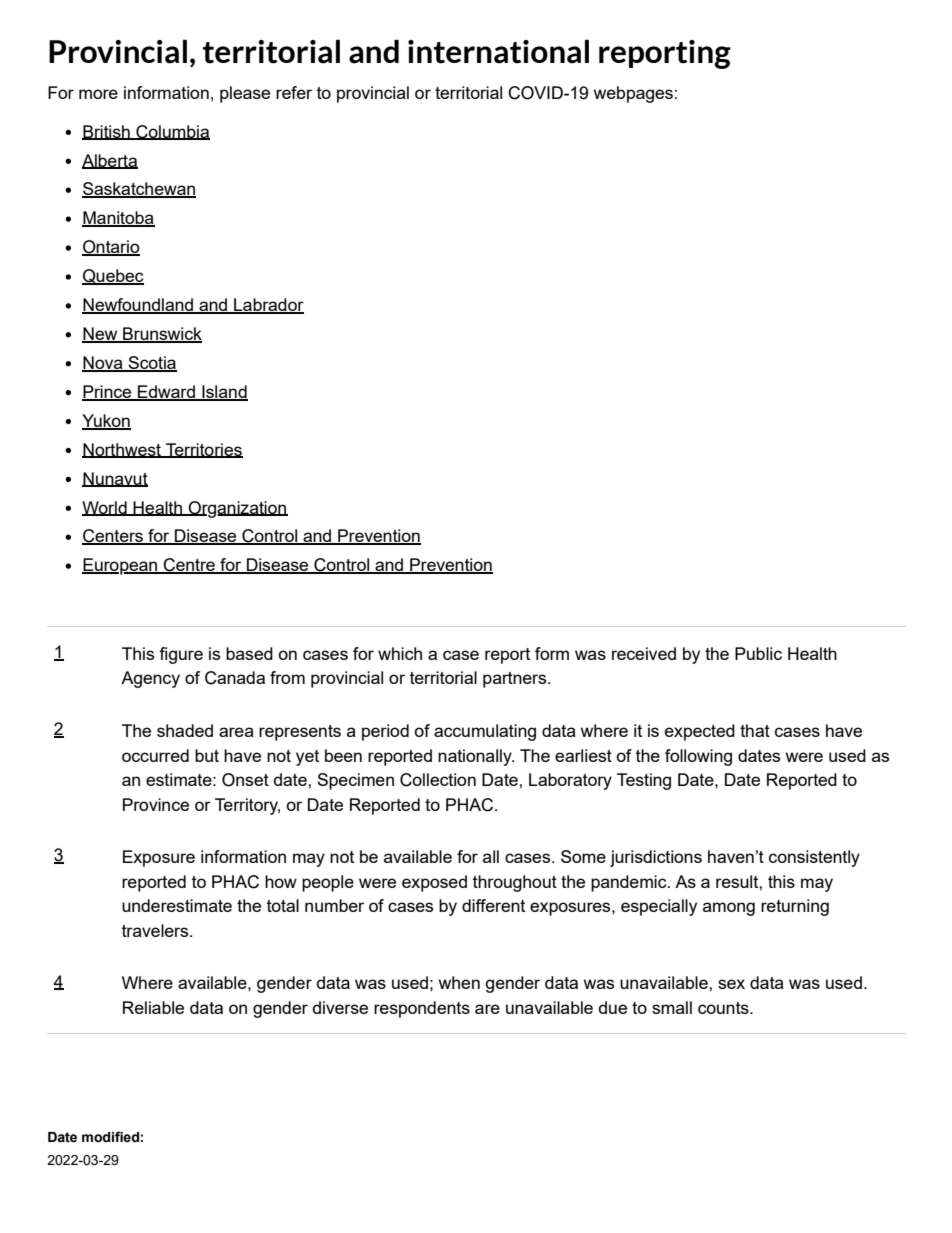 This page has height=1233, width=952. I want to click on Labrador, so click(268, 306).
